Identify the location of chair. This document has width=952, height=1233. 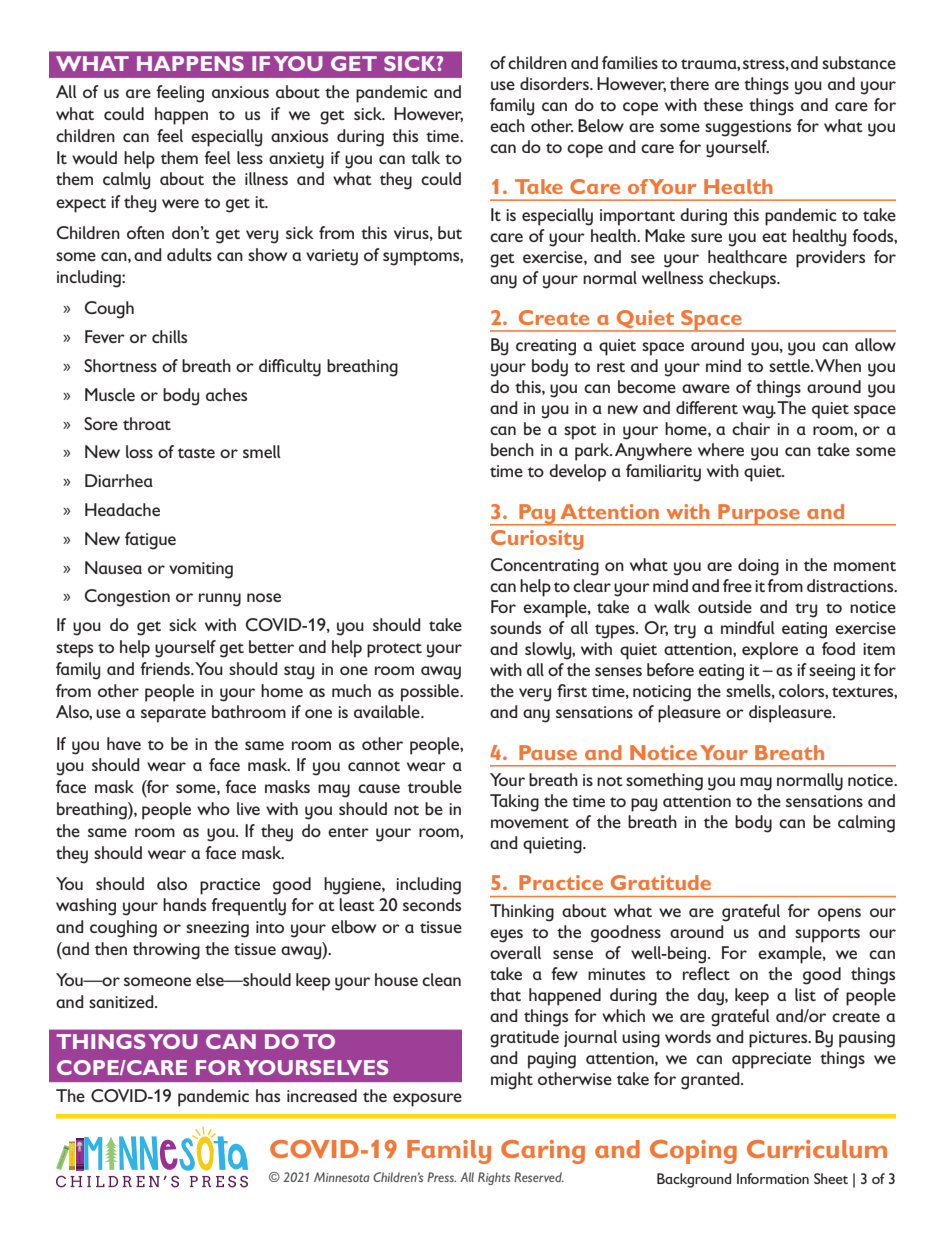
(751, 428).
